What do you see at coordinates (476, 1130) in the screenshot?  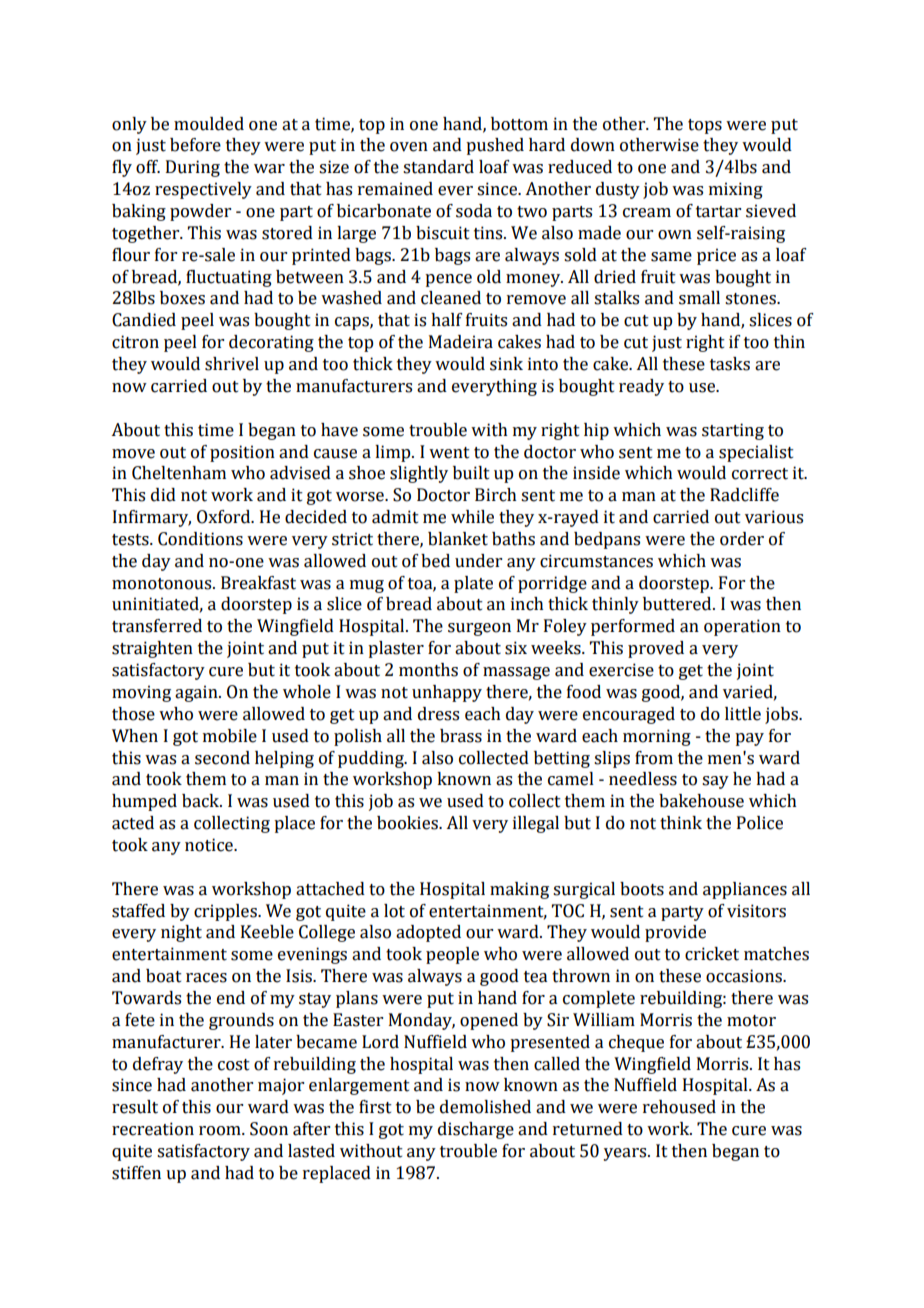 I see `discharge` at bounding box center [476, 1130].
